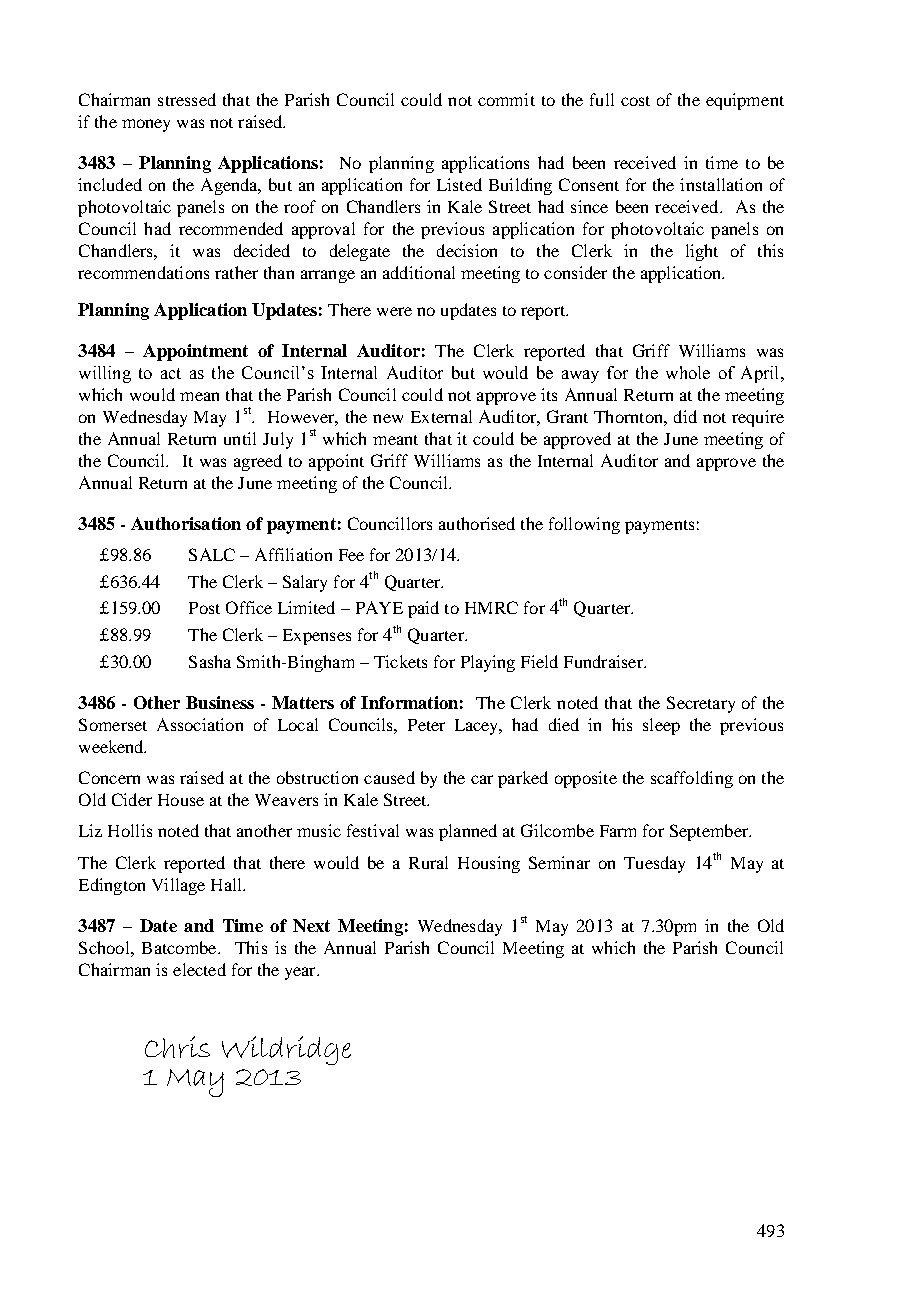 This screenshot has width=924, height=1308. Describe the element at coordinates (311, 925) in the screenshot. I see `Next` at that location.
